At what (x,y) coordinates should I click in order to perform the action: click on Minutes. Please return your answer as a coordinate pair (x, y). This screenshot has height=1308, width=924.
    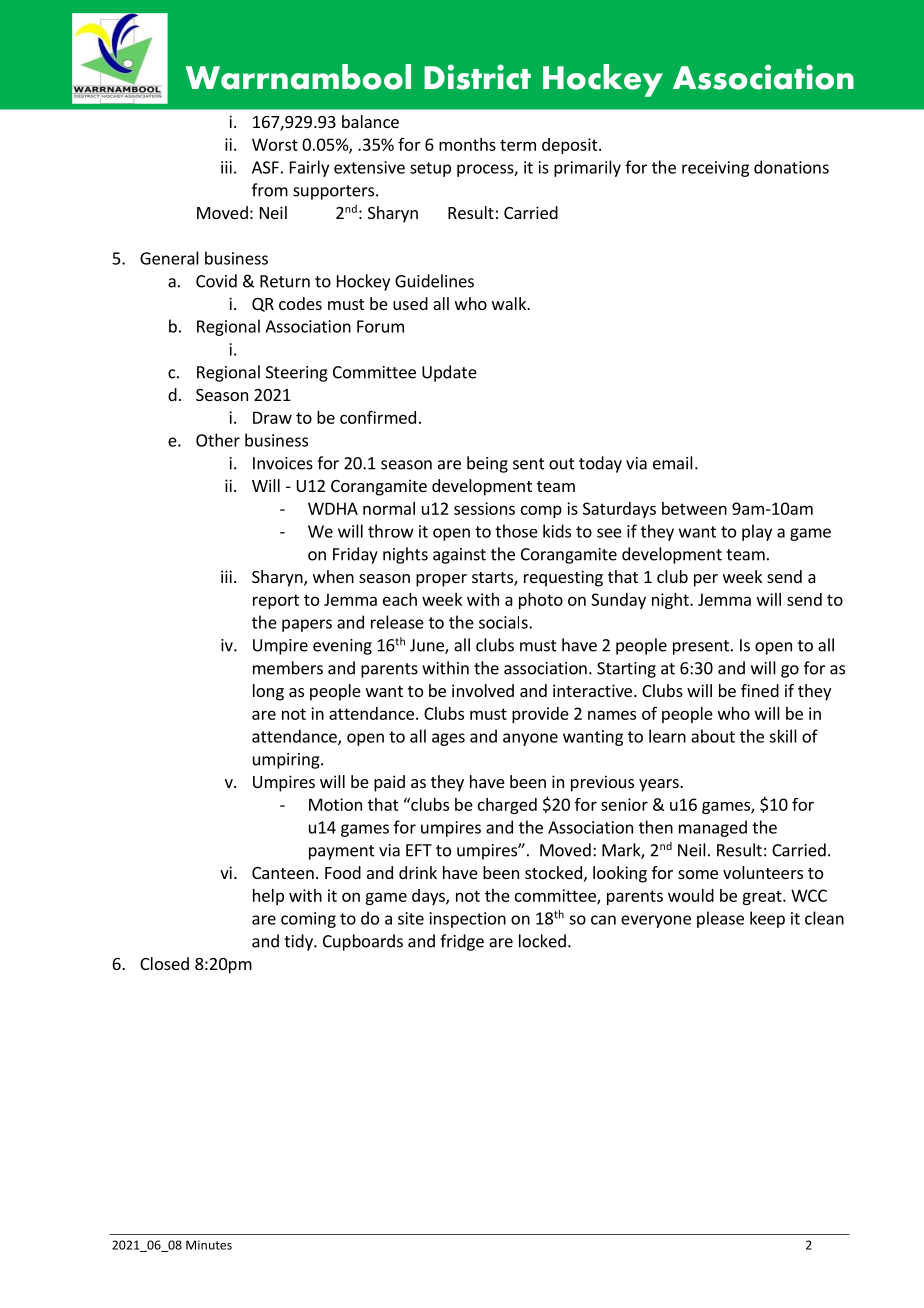
    Looking at the image, I should click on (209, 1245).
